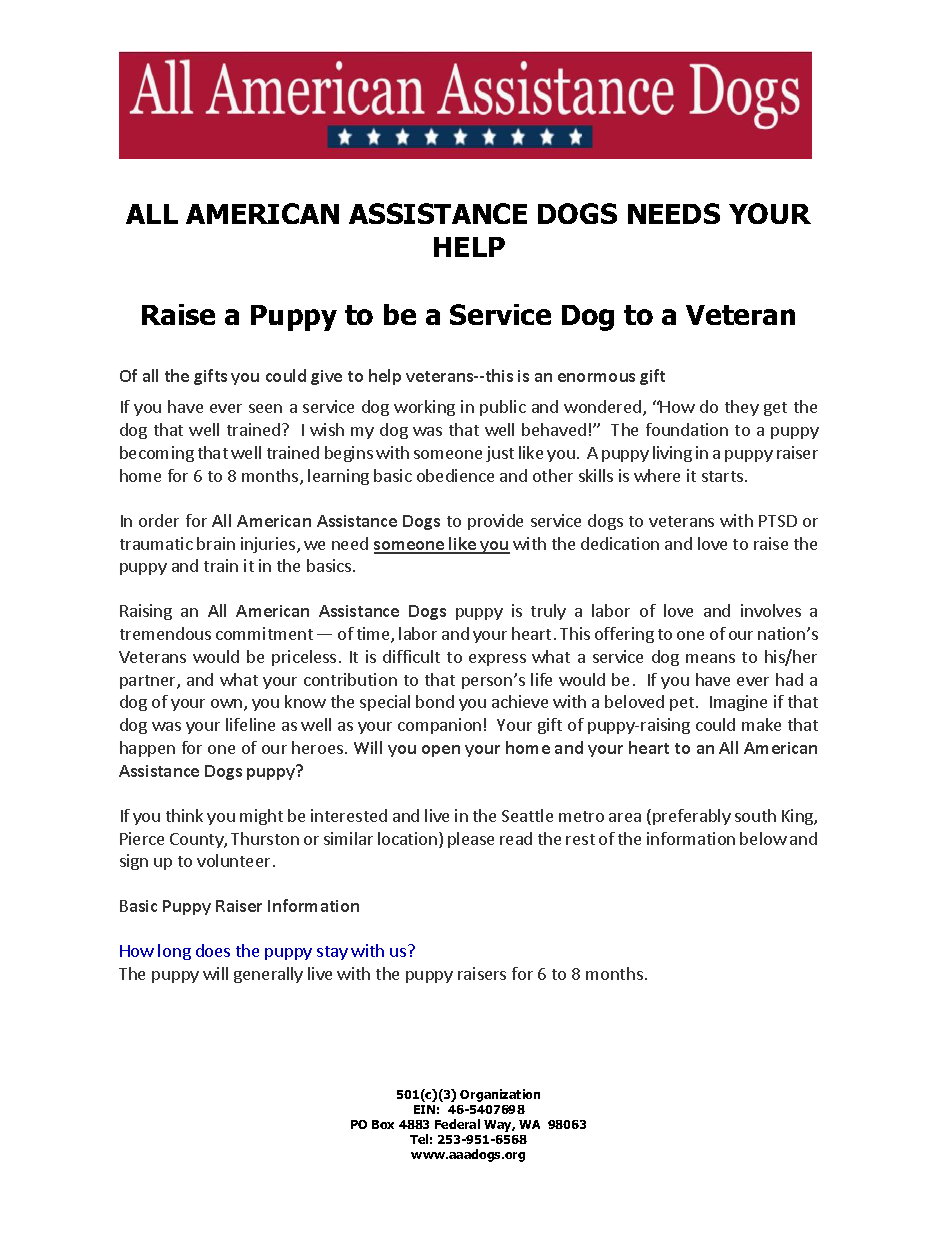 This document has height=1233, width=952. Describe the element at coordinates (500, 1095) in the document. I see `Organization` at that location.
